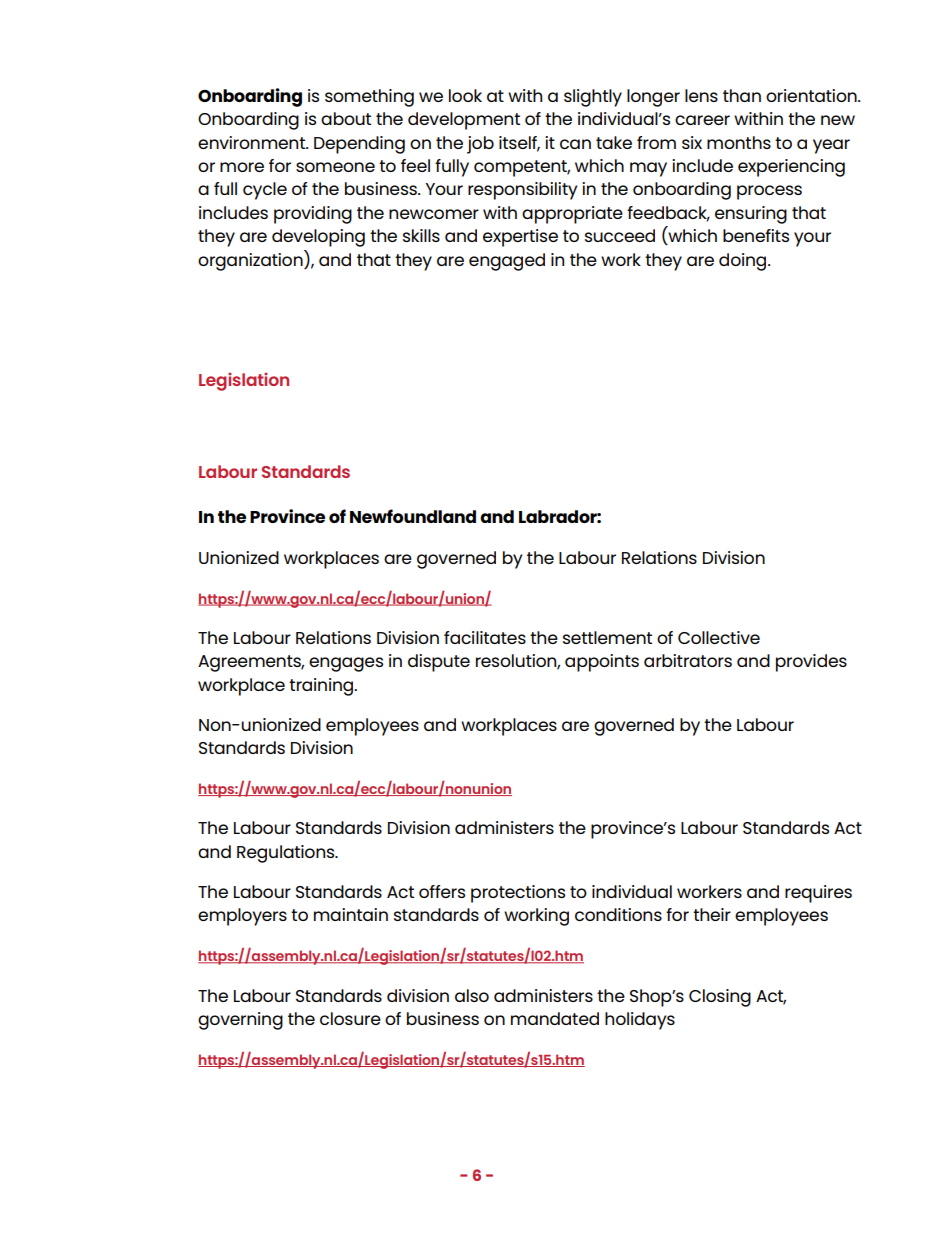 The width and height of the image is (952, 1233). What do you see at coordinates (346, 118) in the image?
I see `about` at bounding box center [346, 118].
